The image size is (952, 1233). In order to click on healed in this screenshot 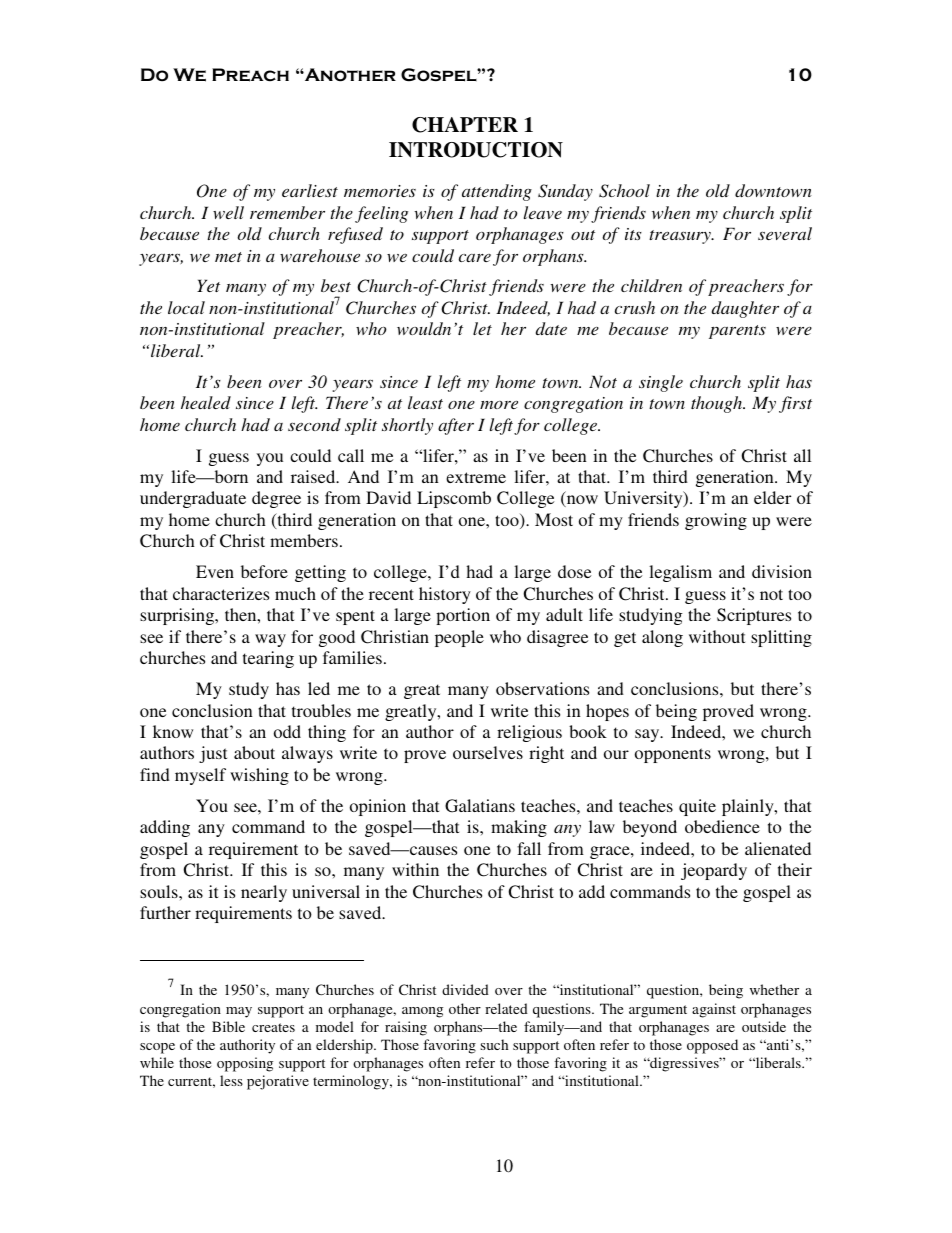, I will do `click(206, 402)`.
